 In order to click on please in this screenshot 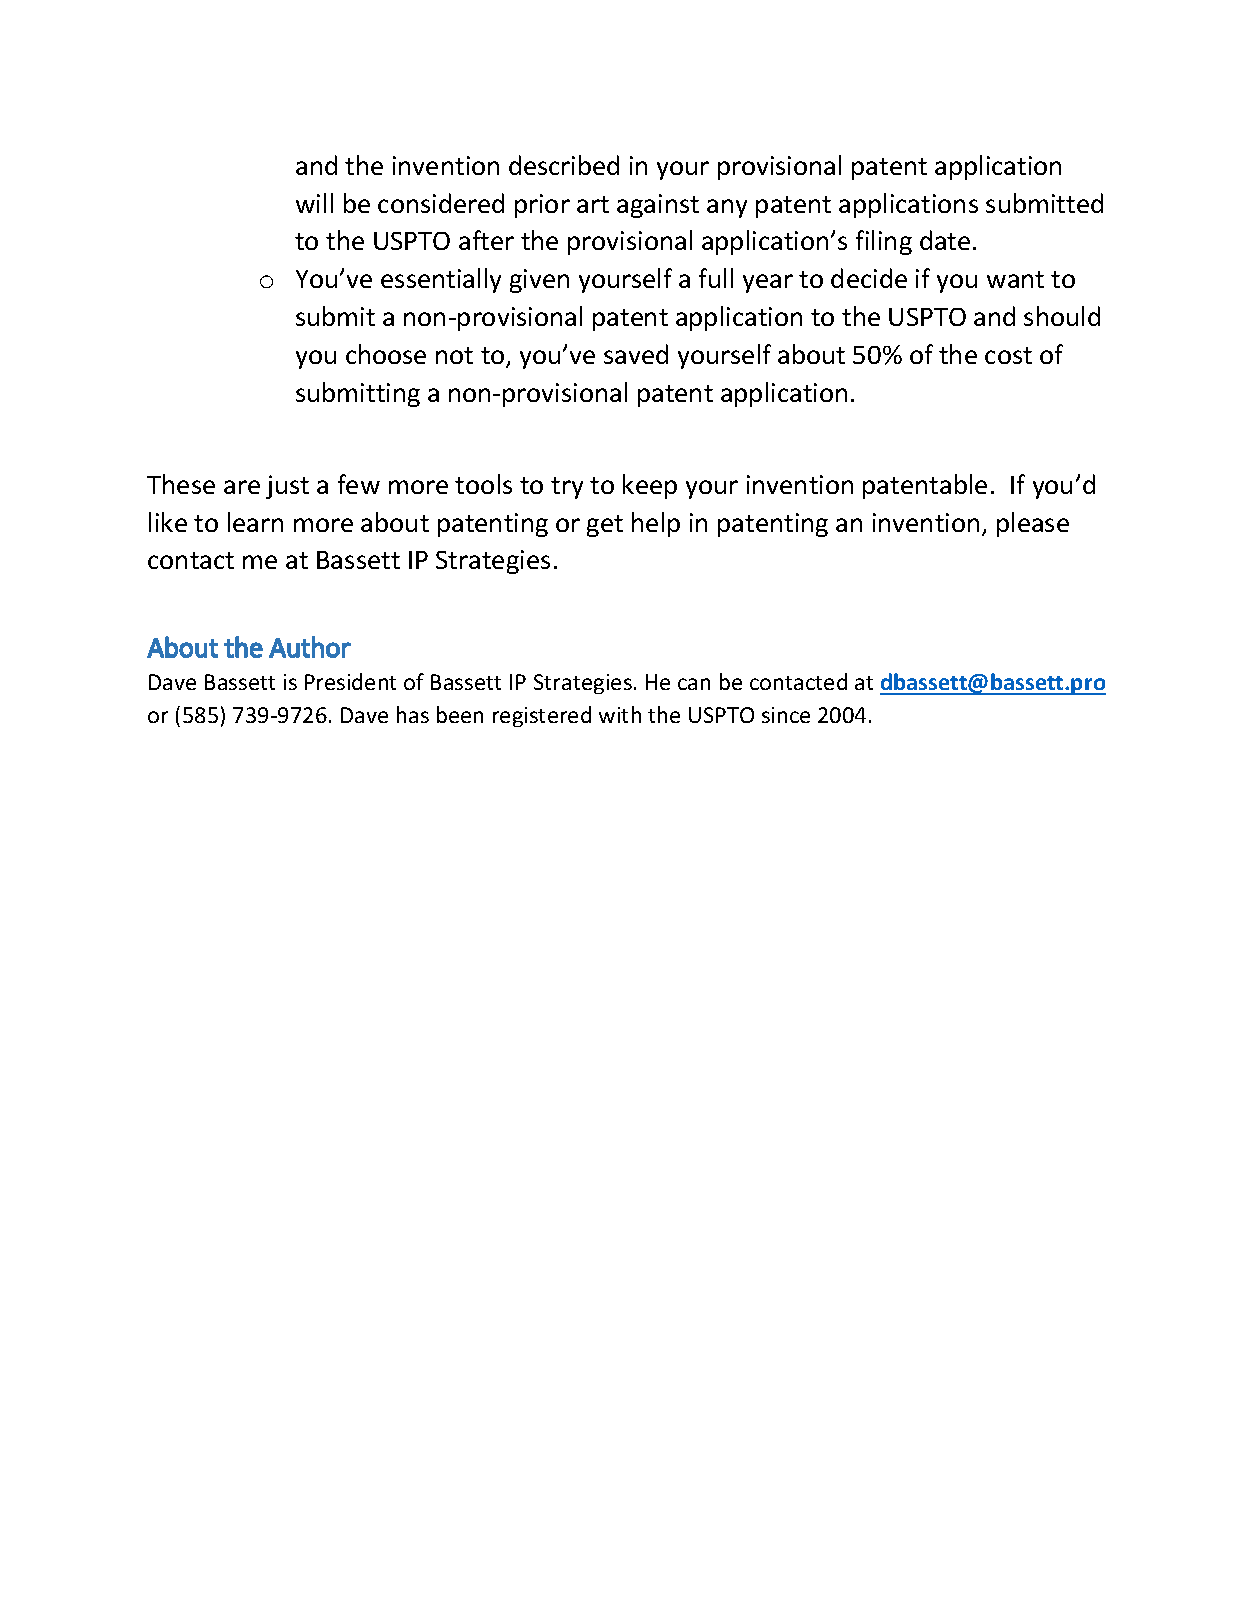, I will do `click(1033, 524)`.
